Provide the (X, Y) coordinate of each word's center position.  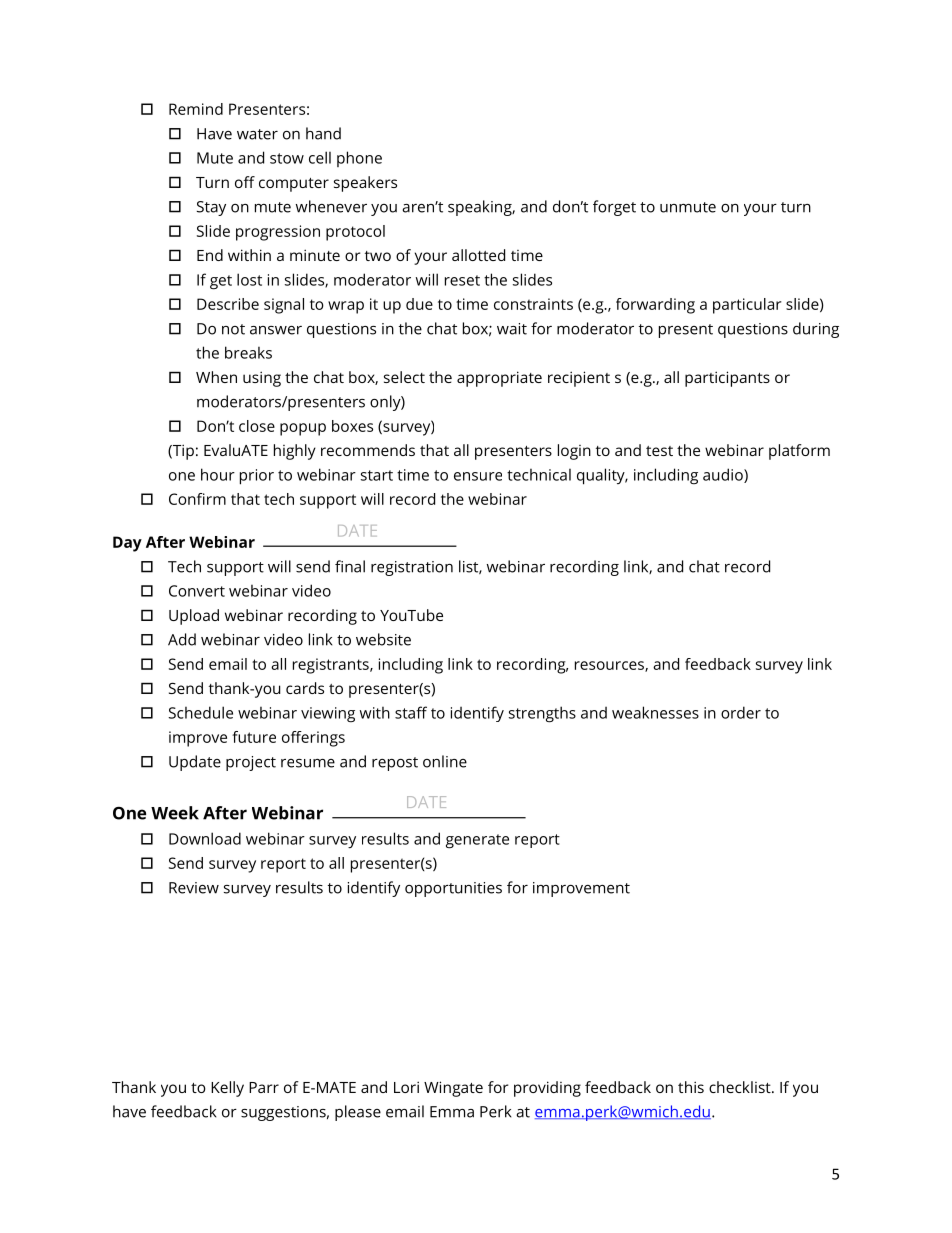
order (741, 712)
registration (412, 568)
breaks (248, 352)
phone (359, 159)
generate (477, 841)
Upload (194, 617)
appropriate (499, 379)
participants (727, 379)
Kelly (227, 1089)
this (691, 1087)
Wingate (453, 1089)
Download (205, 838)
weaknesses (655, 712)
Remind (196, 109)
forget (614, 208)
